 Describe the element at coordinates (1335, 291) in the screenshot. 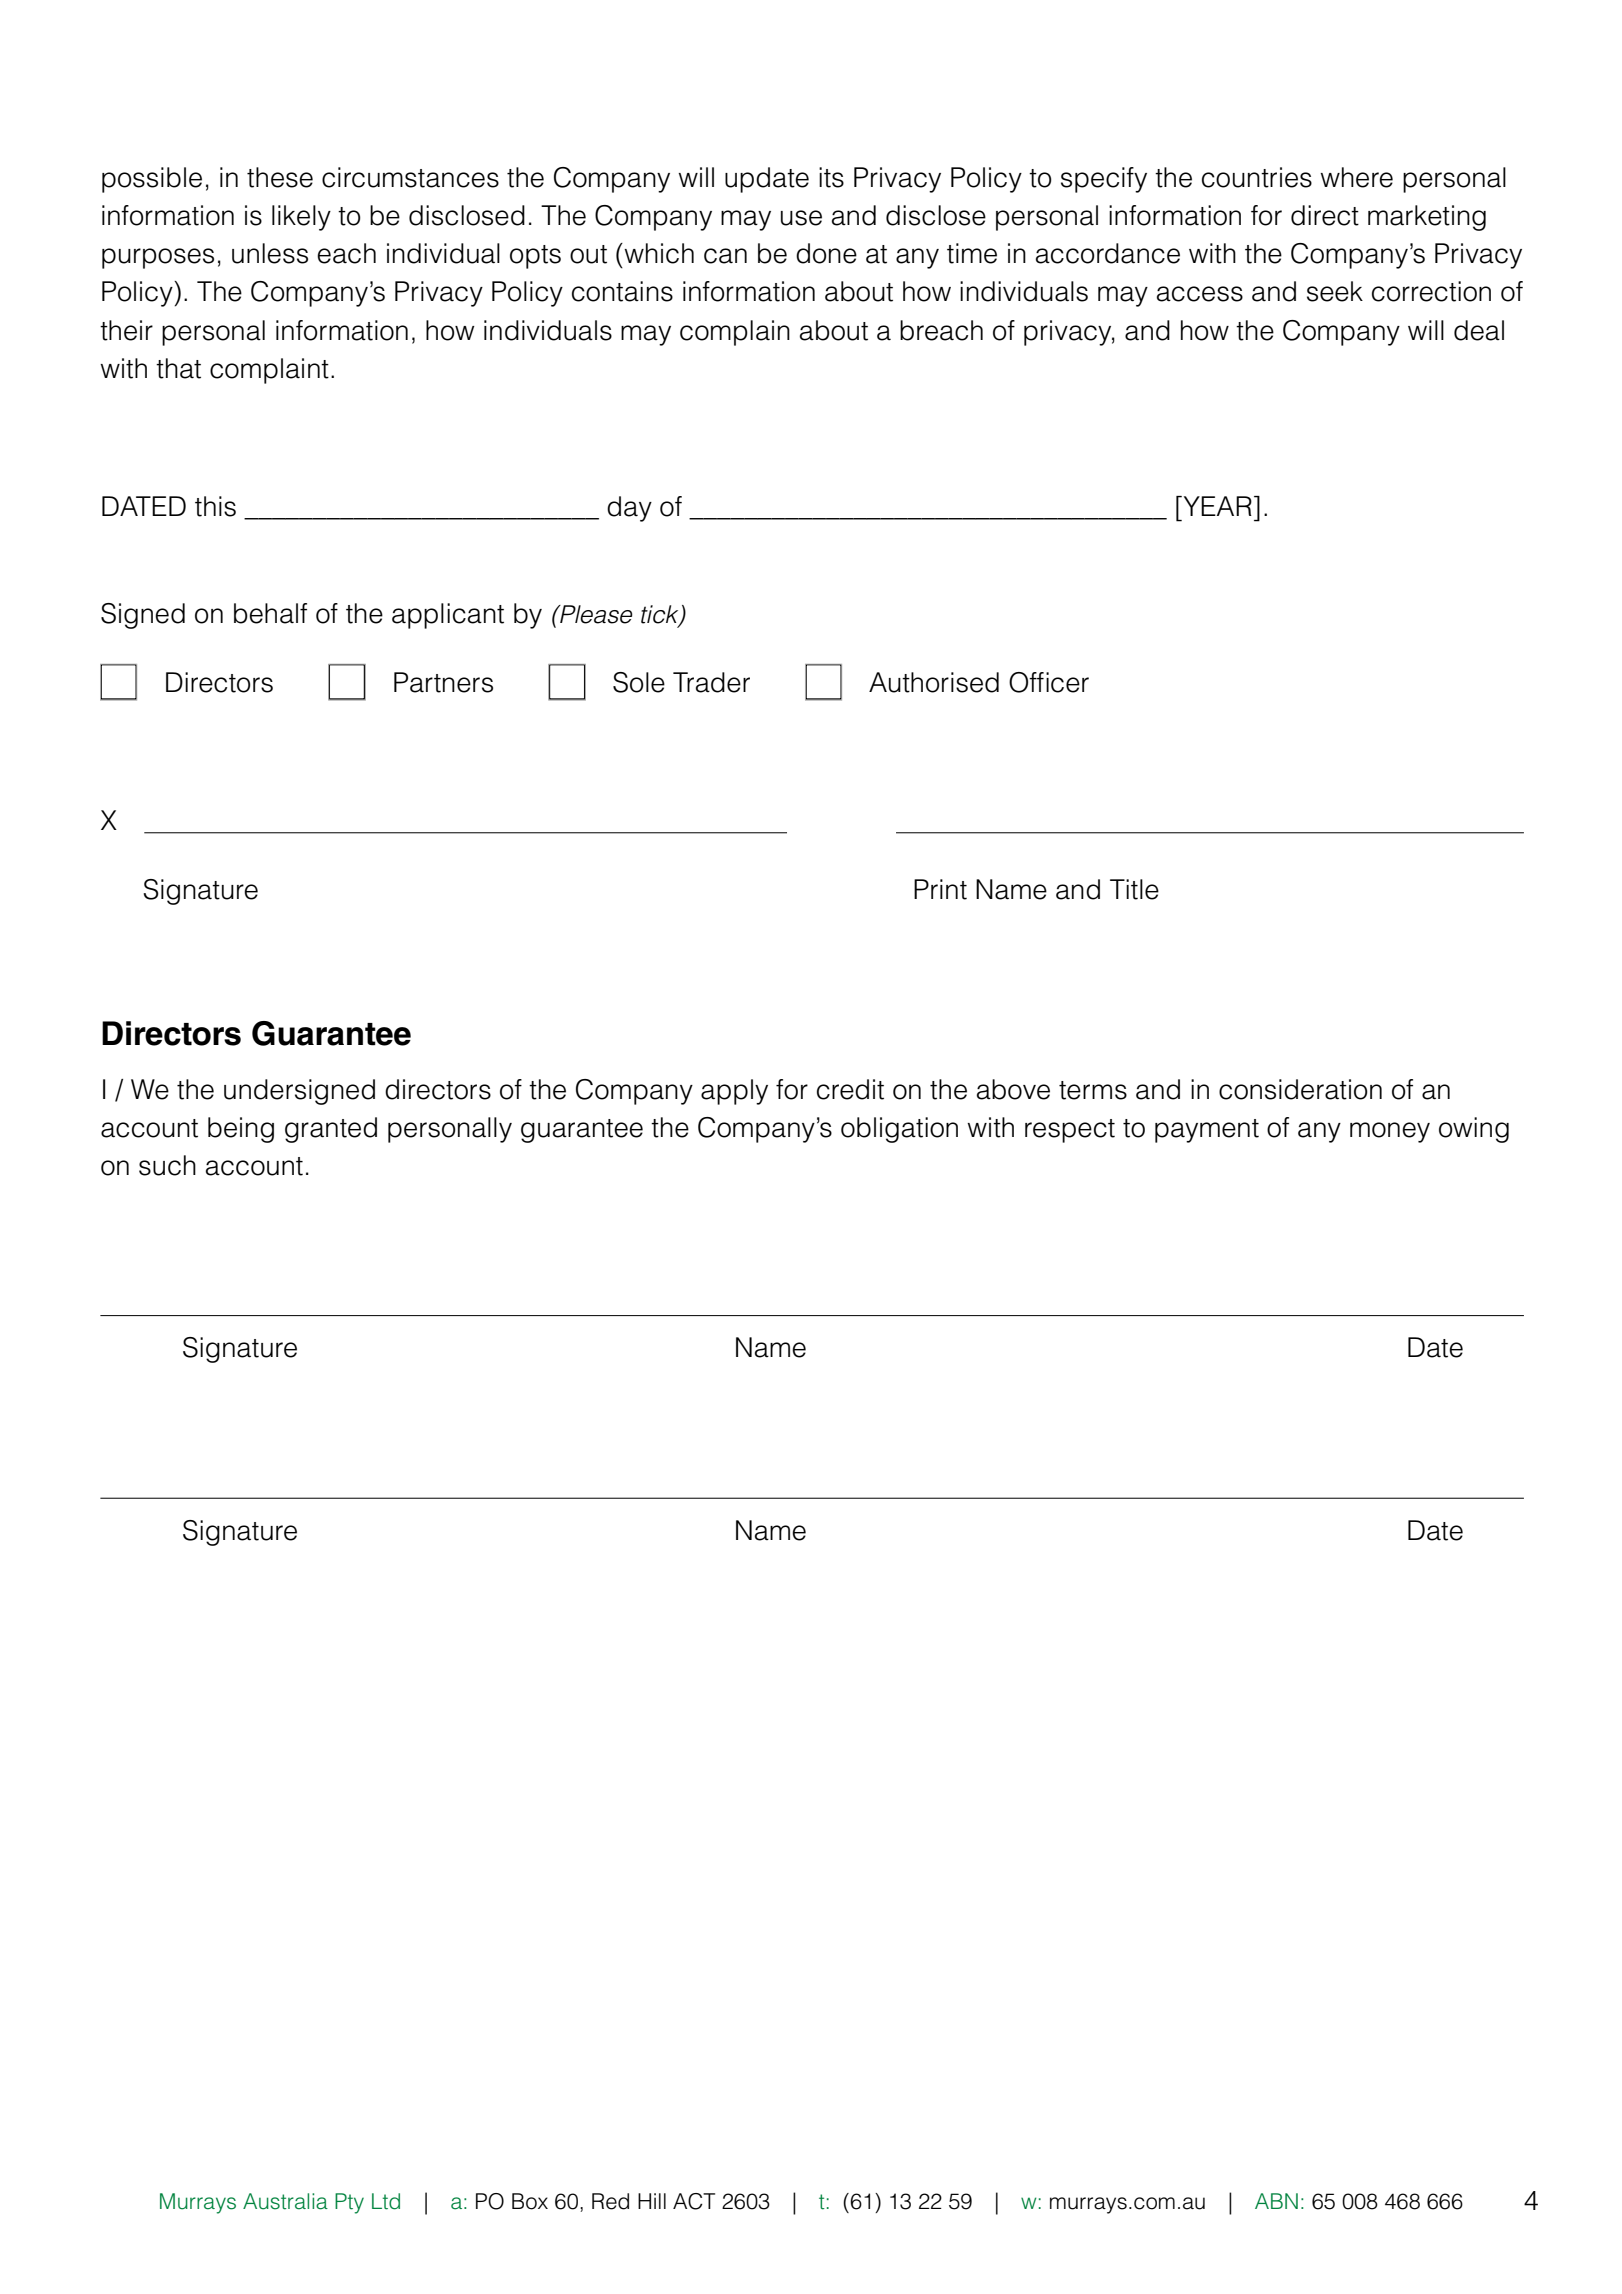

I see `seek` at that location.
